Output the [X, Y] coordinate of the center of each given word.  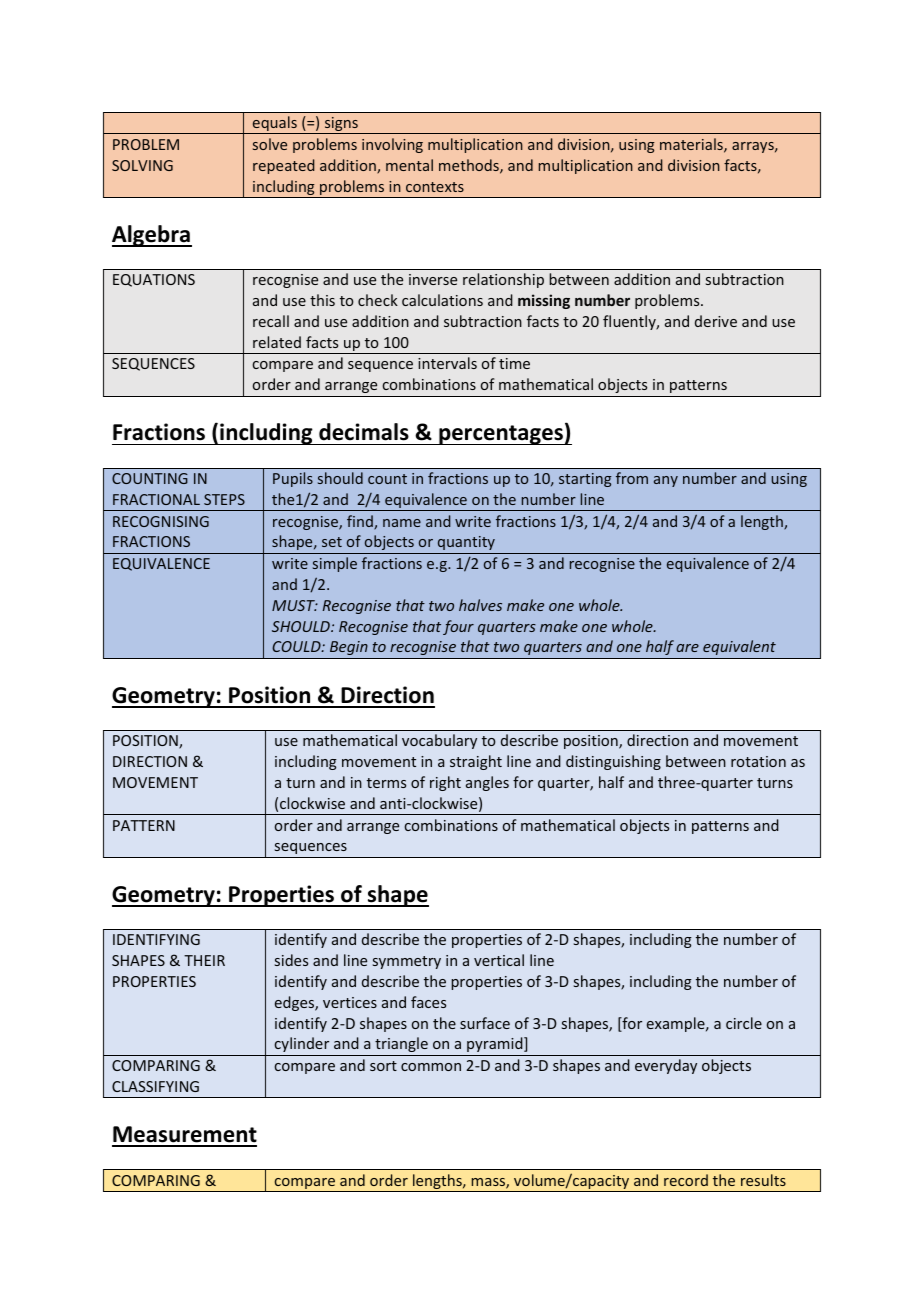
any [666, 481]
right [445, 783]
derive [716, 321]
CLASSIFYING [155, 1086]
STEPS [224, 499]
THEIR [204, 960]
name [402, 523]
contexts [435, 187]
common [431, 1067]
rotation [758, 761]
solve [270, 144]
